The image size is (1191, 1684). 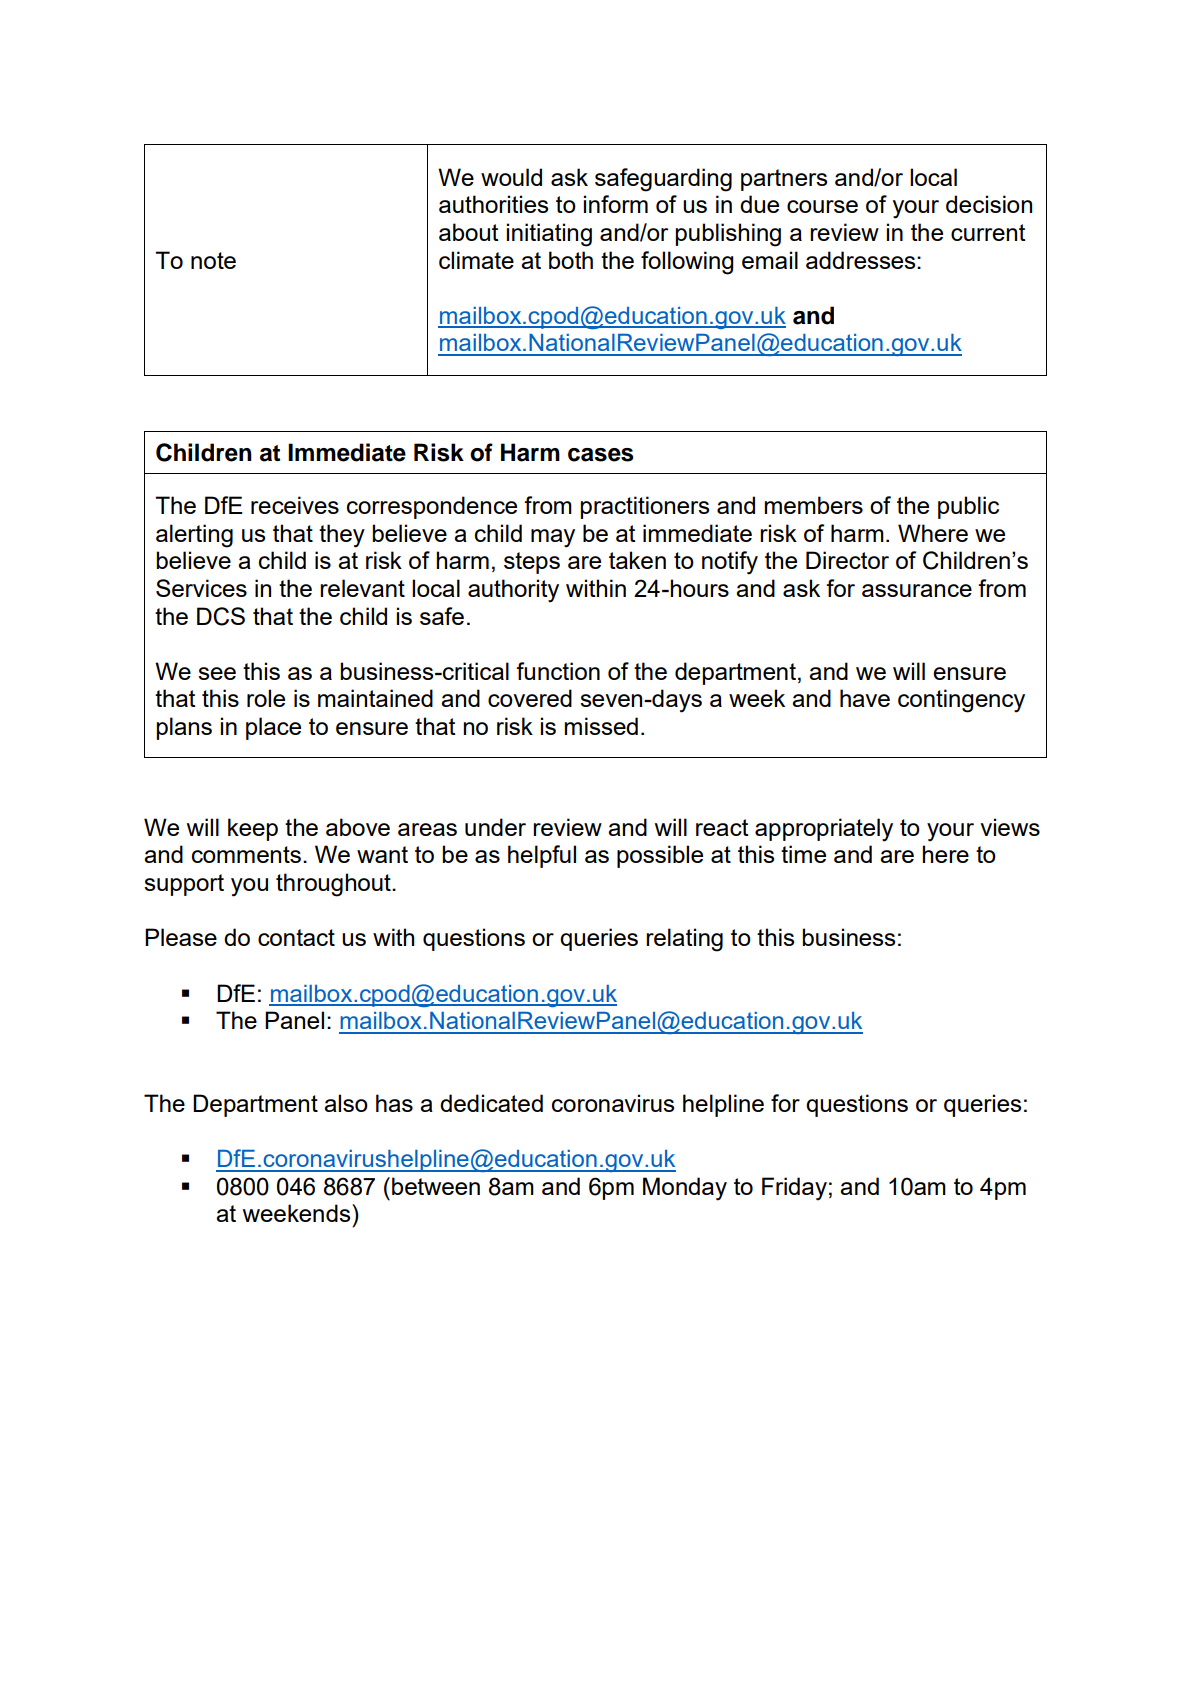 I want to click on note, so click(x=213, y=260).
